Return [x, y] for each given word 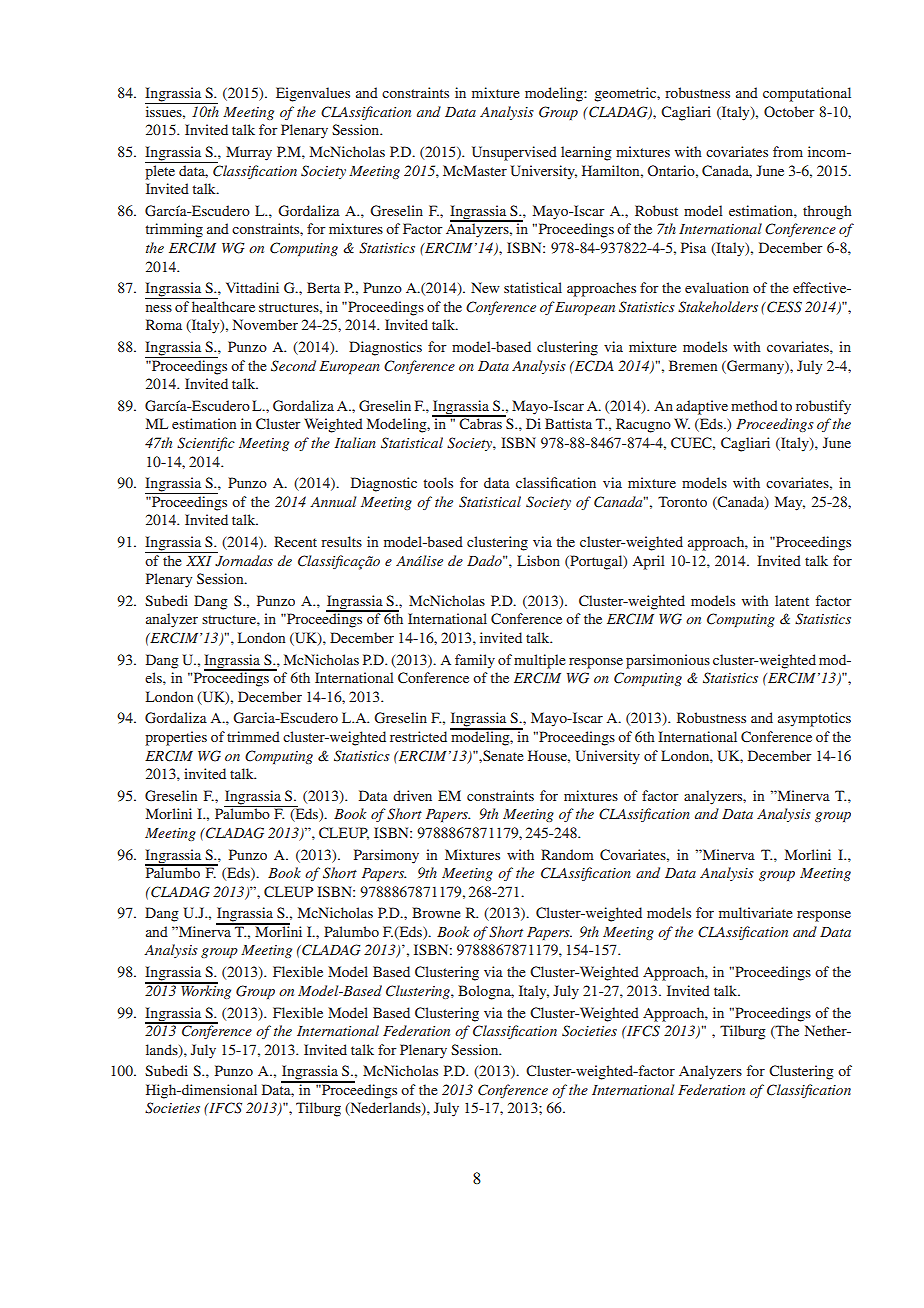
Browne [436, 912]
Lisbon [538, 560]
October [789, 111]
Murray [249, 153]
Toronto [682, 501]
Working [205, 991]
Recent [295, 541]
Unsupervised [514, 153]
